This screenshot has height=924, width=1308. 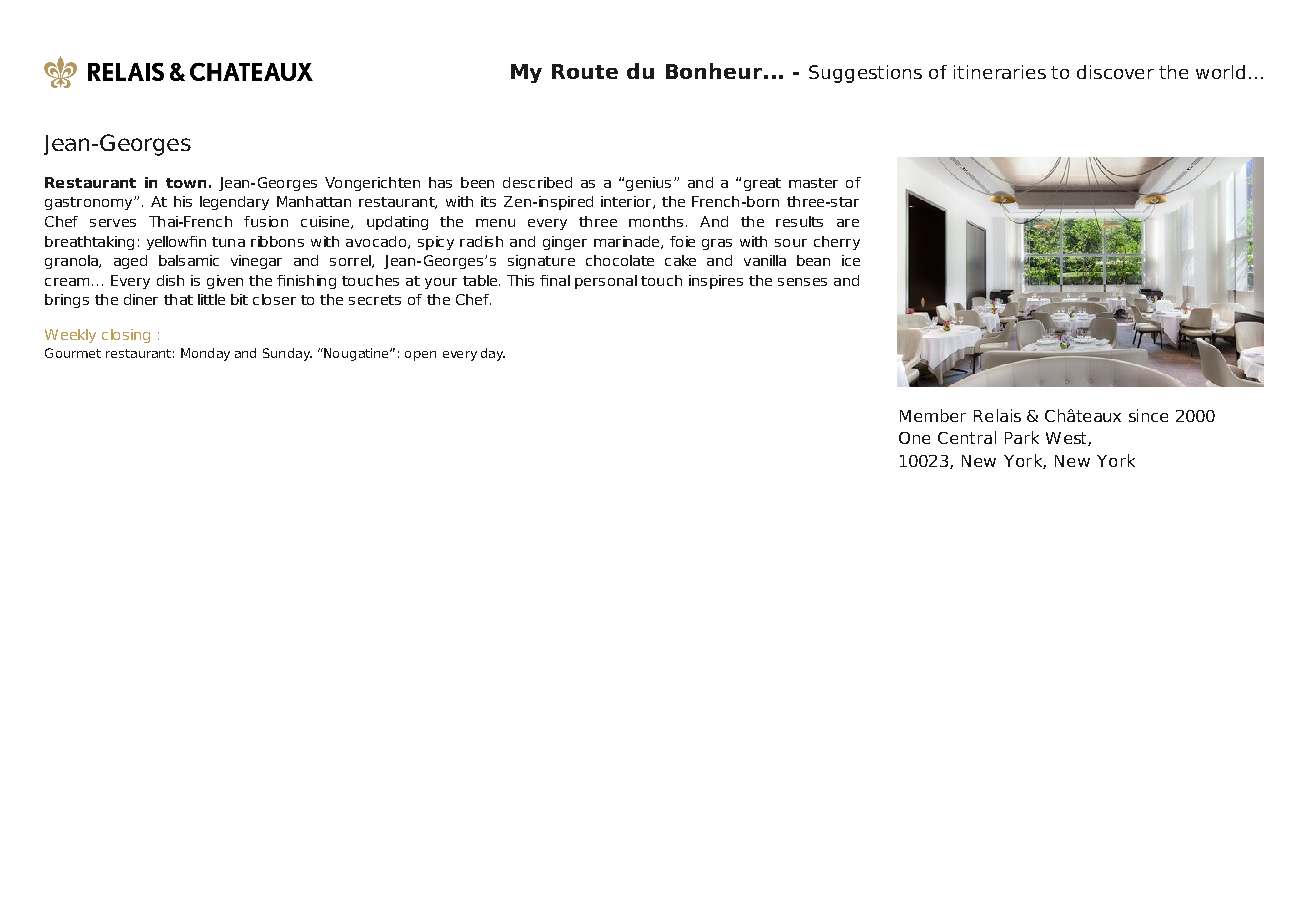 I want to click on chocolate, so click(x=620, y=260).
